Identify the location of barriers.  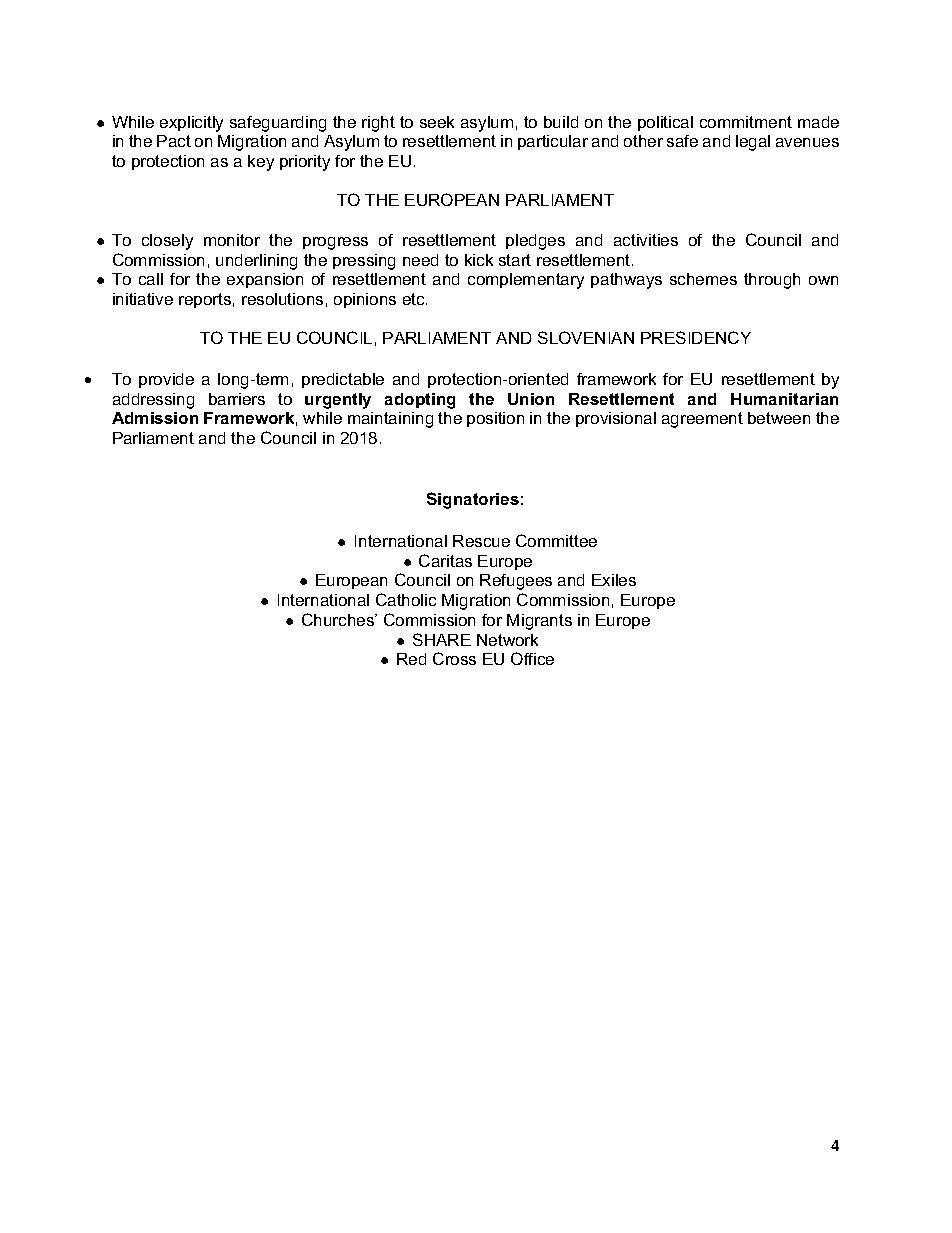
(237, 399).
